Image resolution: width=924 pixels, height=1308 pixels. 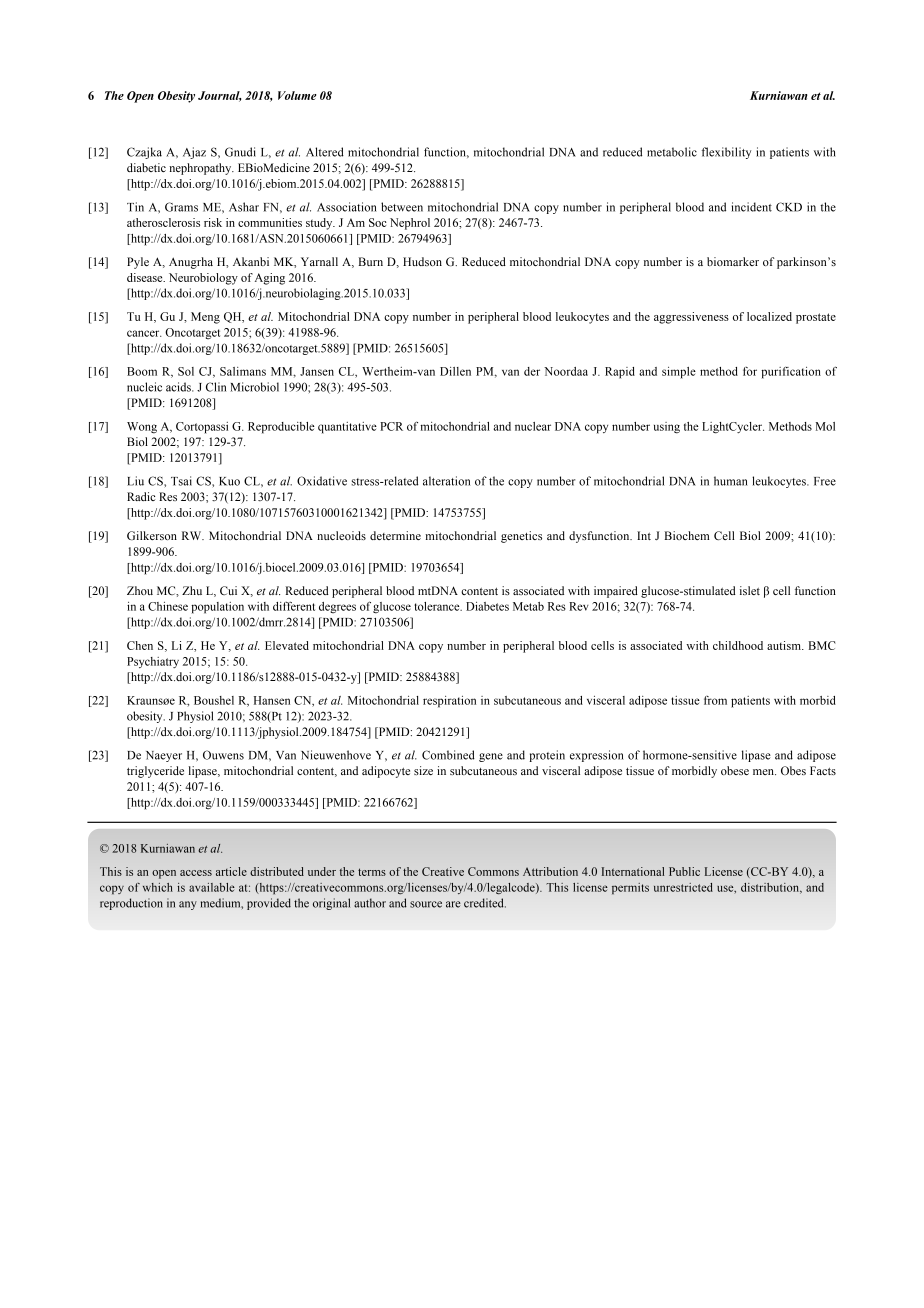 I want to click on nuclear, so click(x=533, y=426).
